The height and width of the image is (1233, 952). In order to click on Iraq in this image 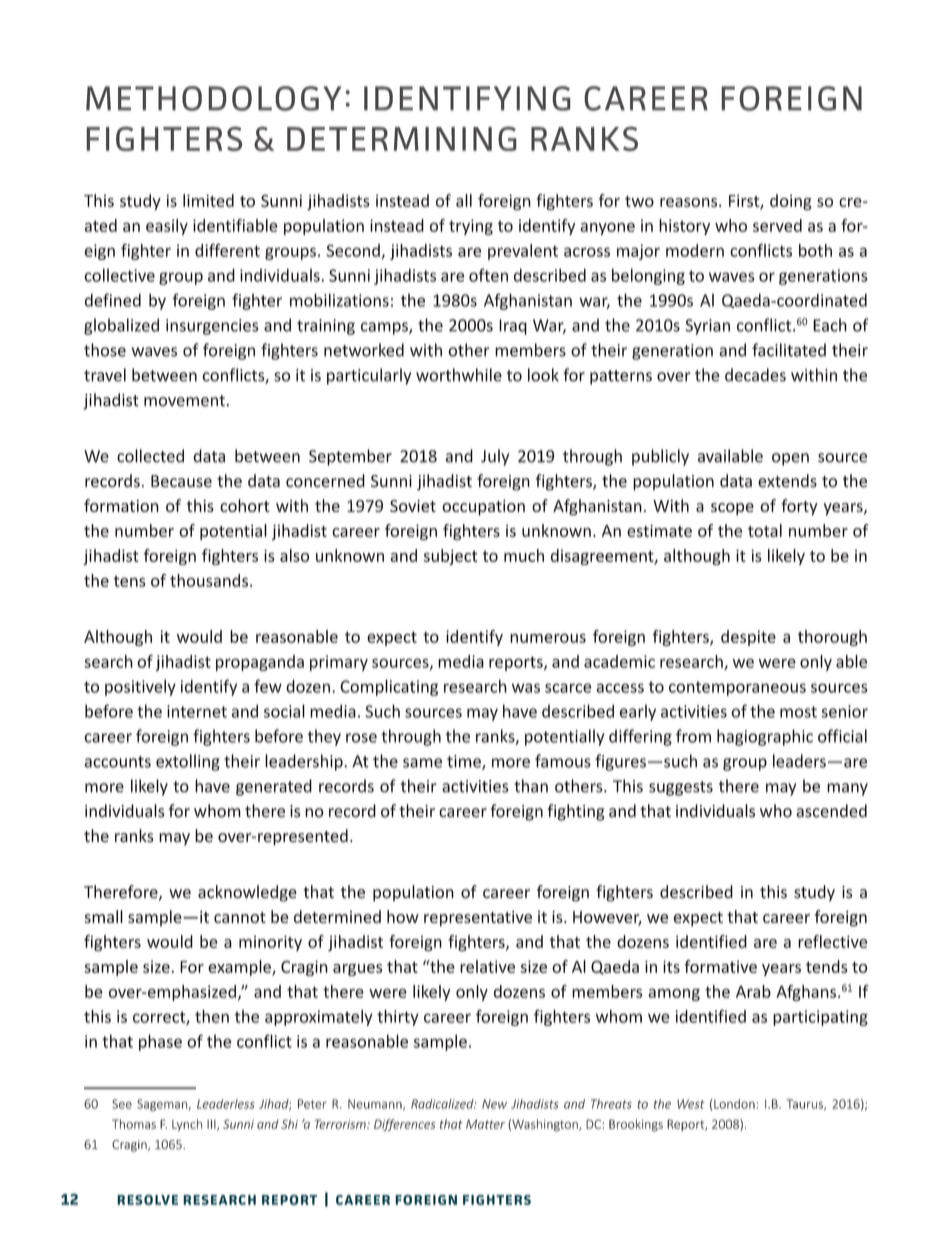, I will do `click(513, 327)`.
